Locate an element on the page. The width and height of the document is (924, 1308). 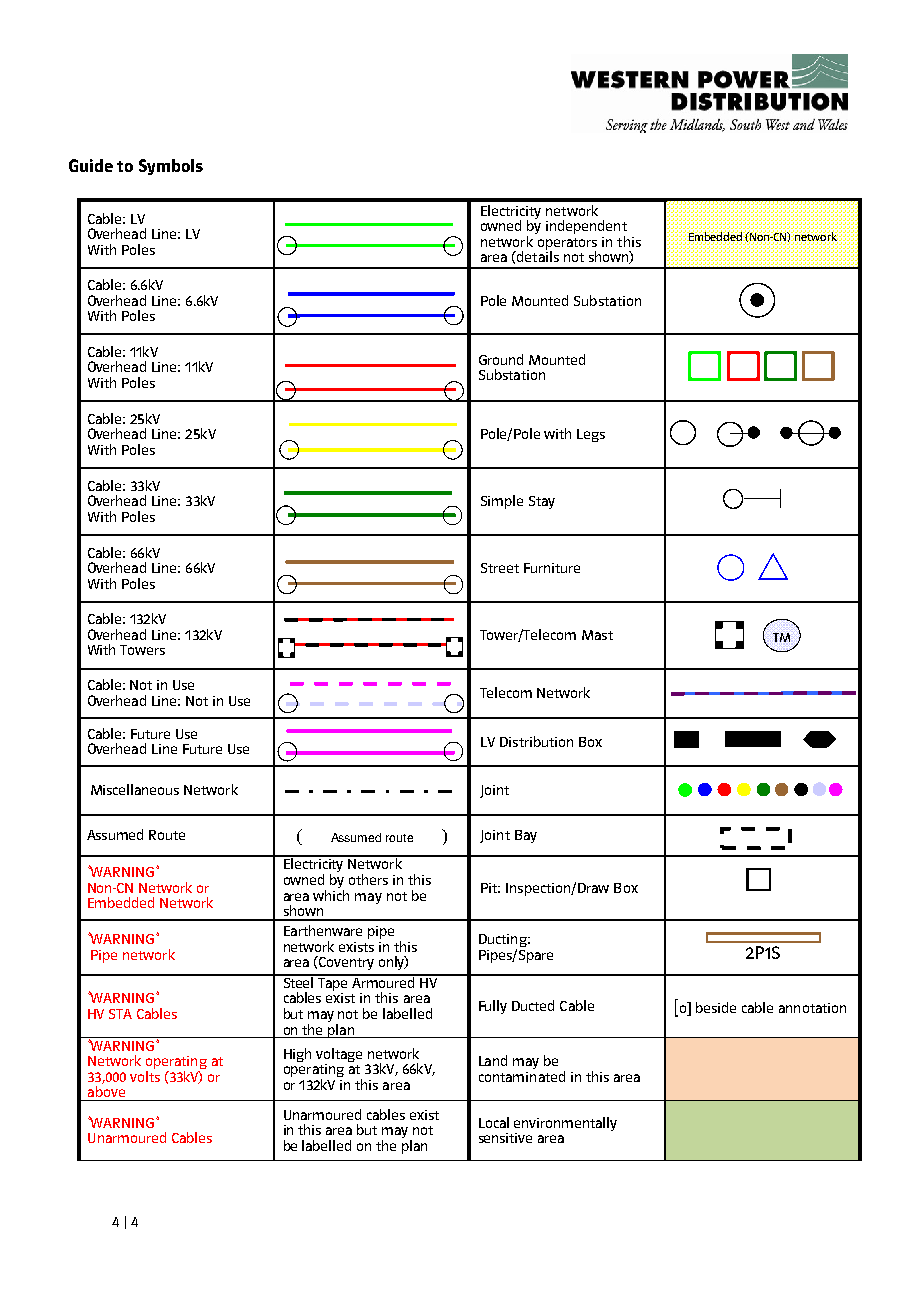
volts is located at coordinates (145, 1076).
